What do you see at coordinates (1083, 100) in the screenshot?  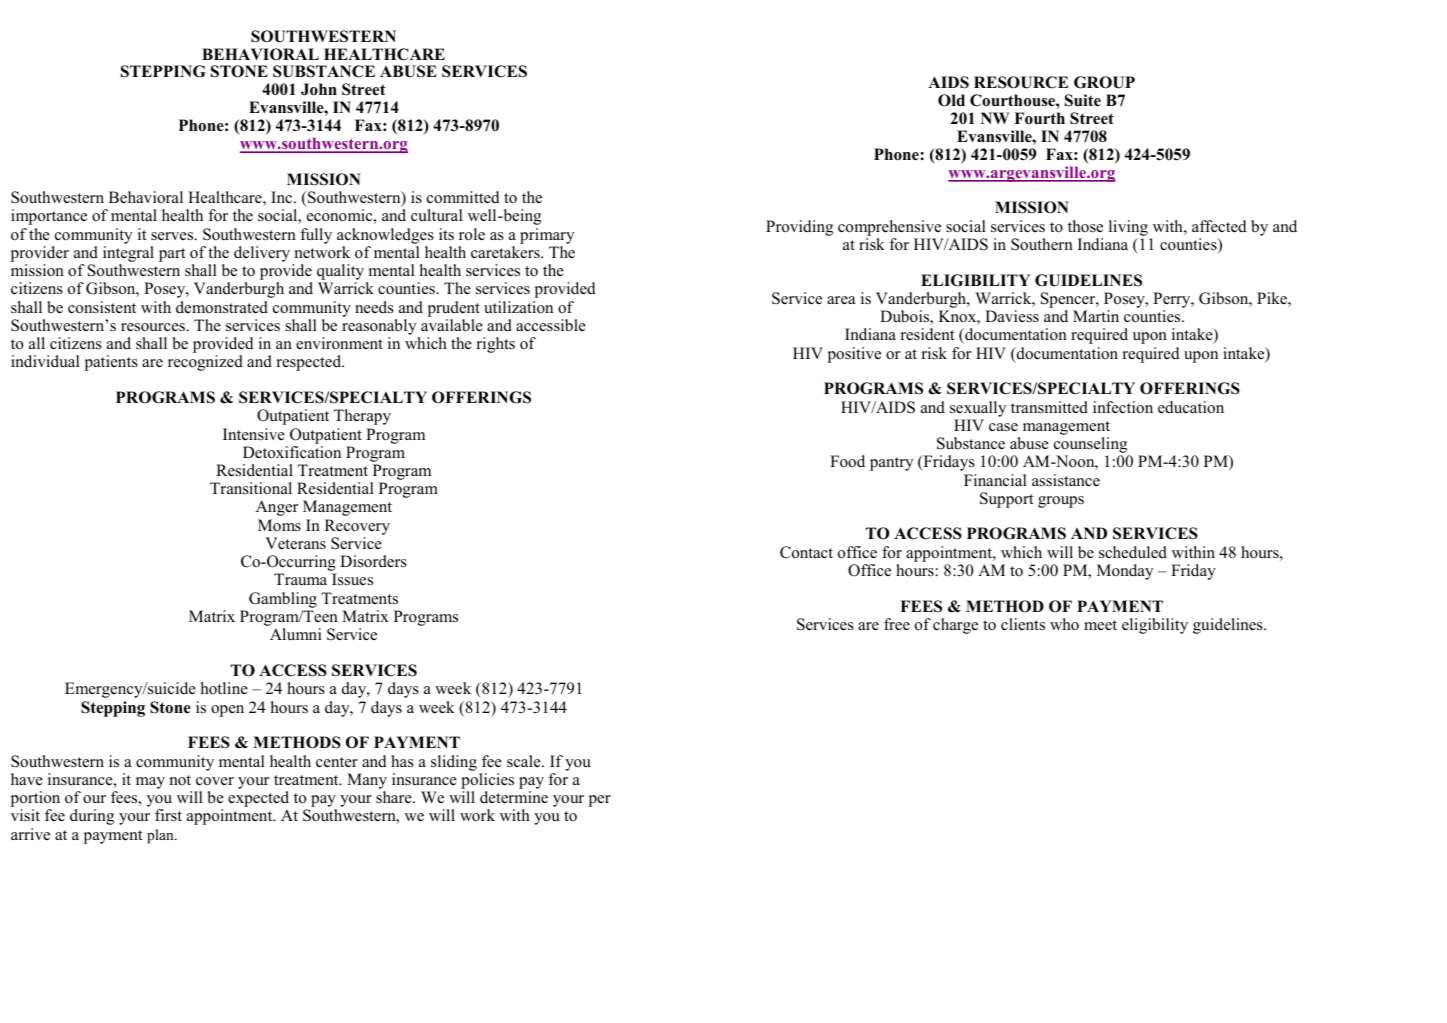 I see `Suite` at bounding box center [1083, 100].
